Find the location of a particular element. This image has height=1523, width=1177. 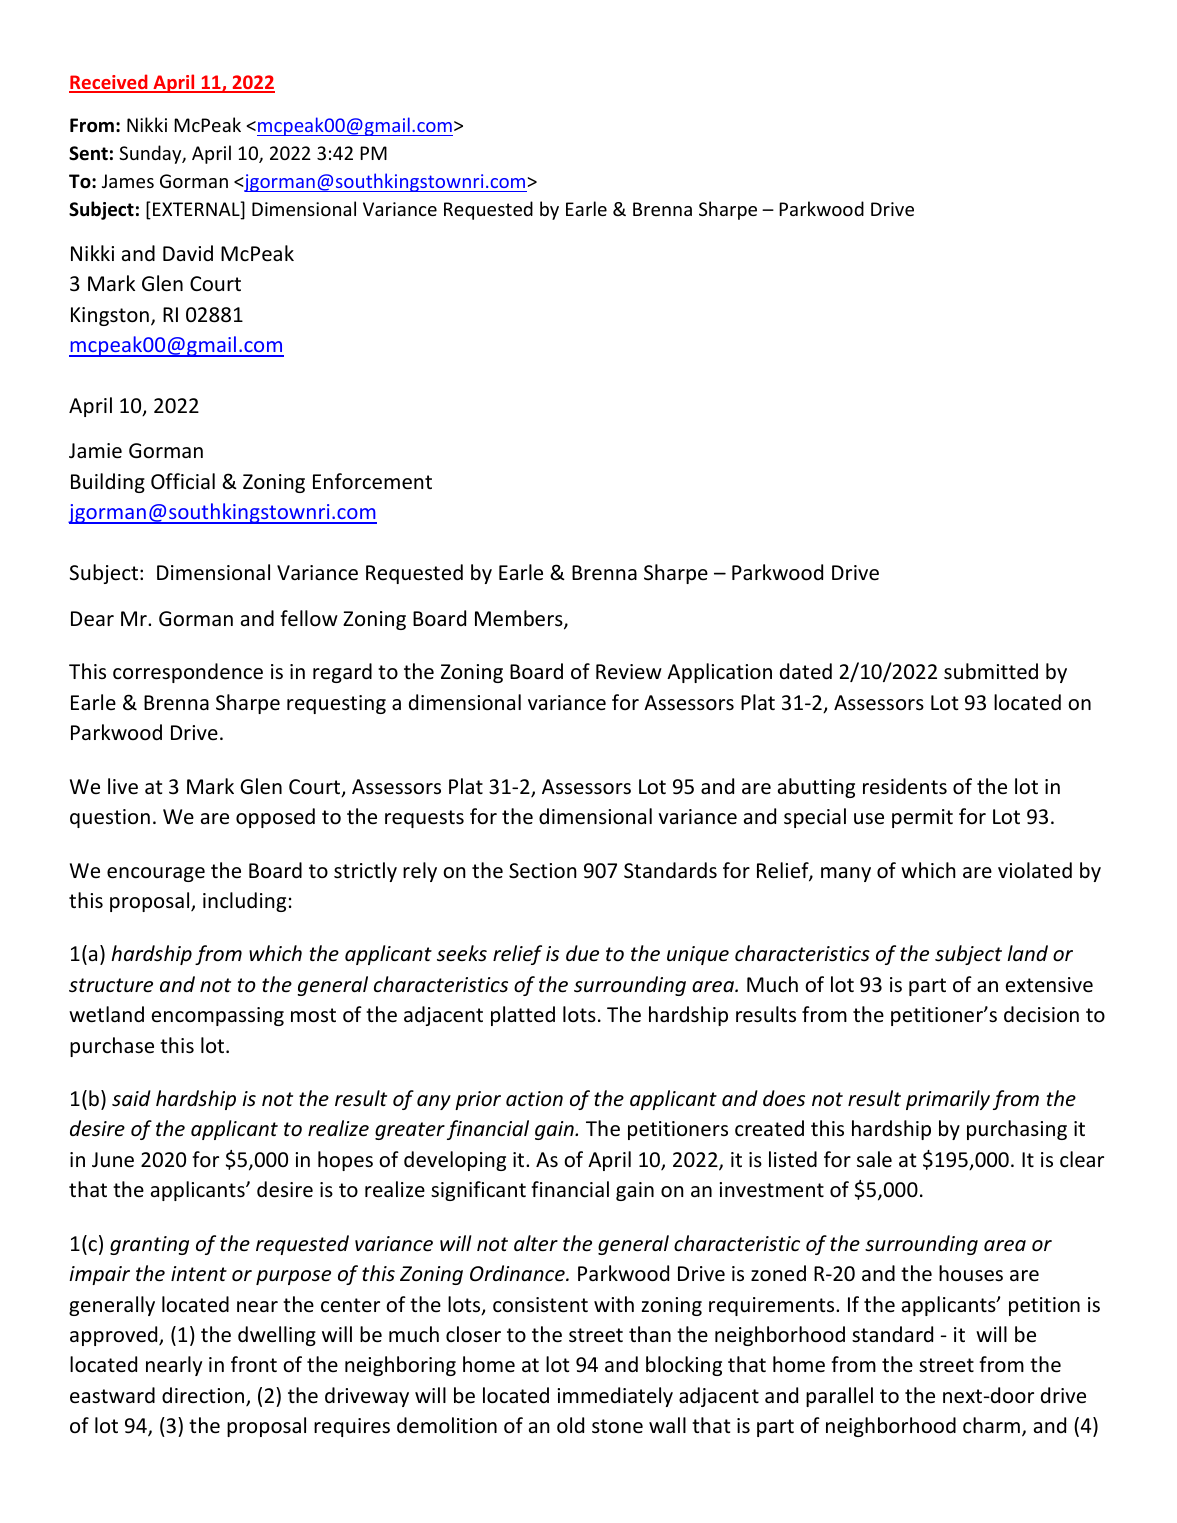

Review is located at coordinates (629, 671).
